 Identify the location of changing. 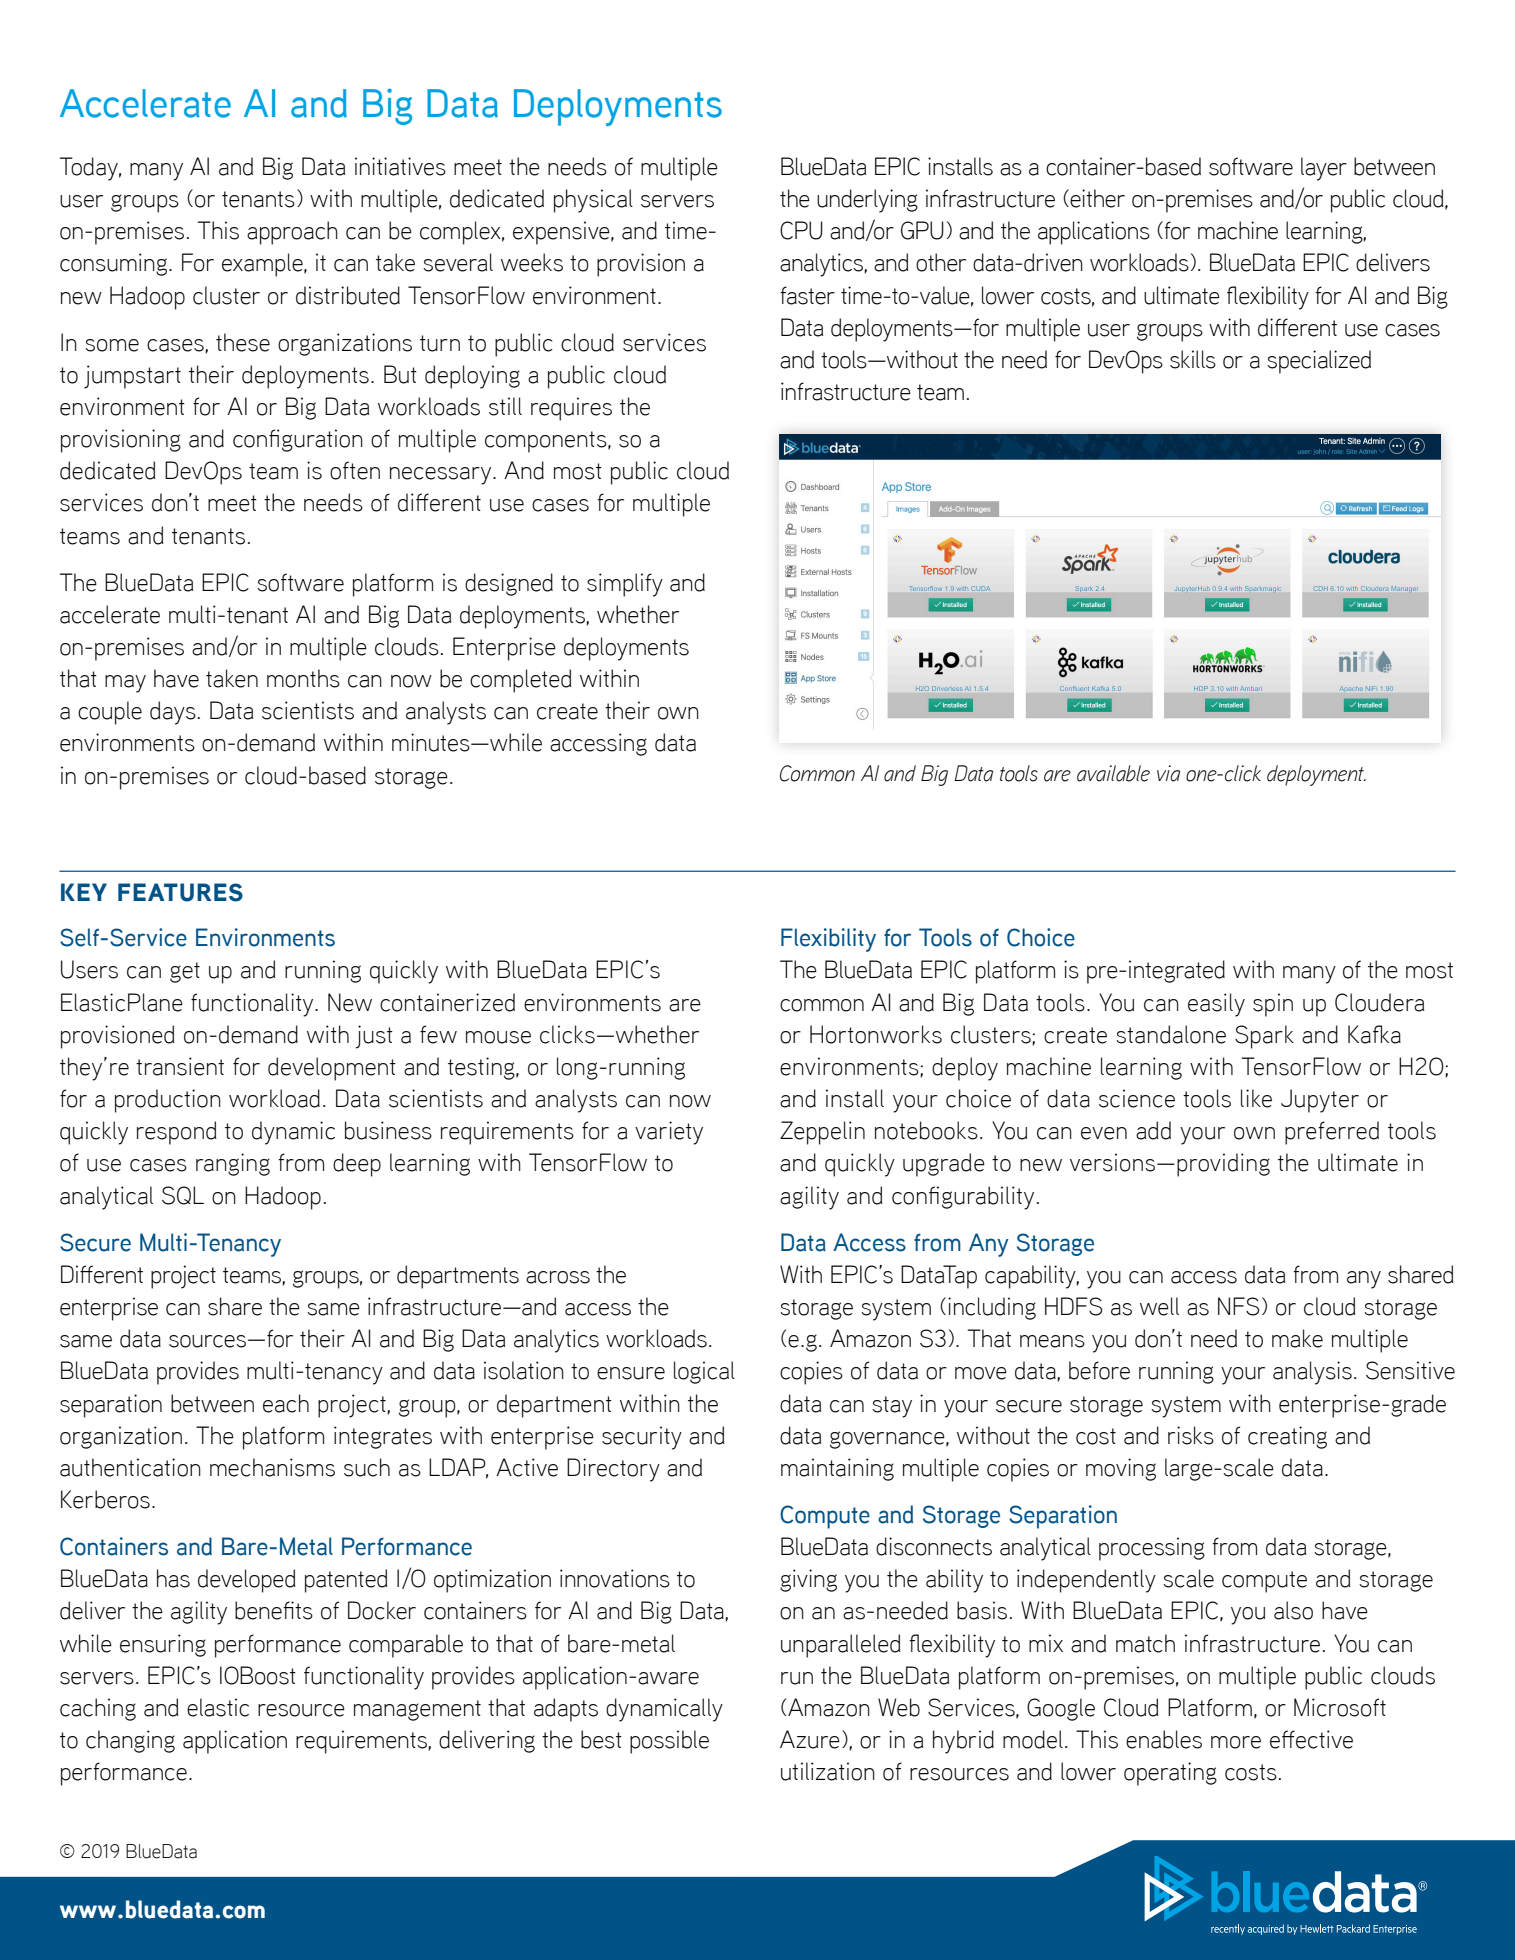
(130, 1741).
